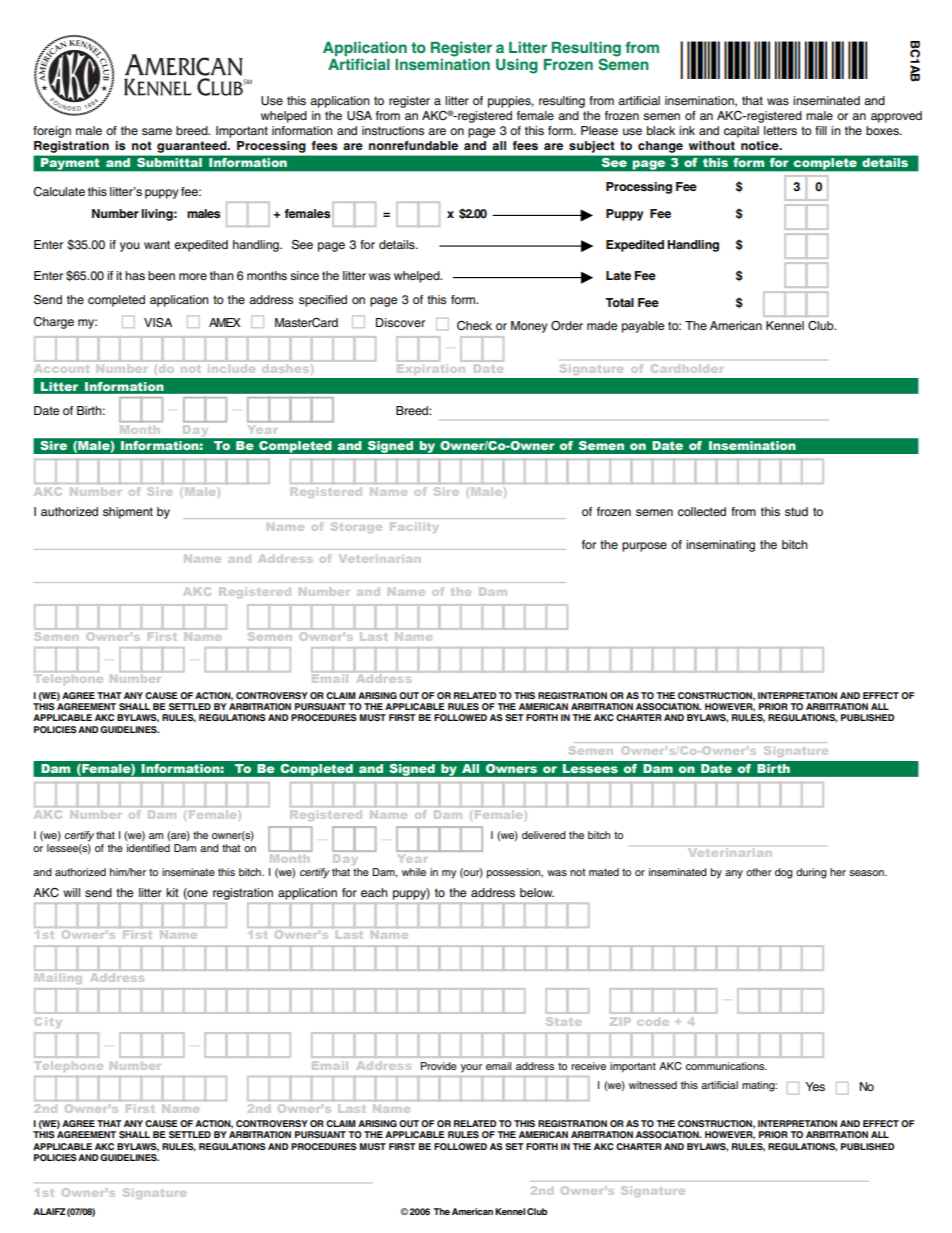  I want to click on letters, so click(780, 130).
